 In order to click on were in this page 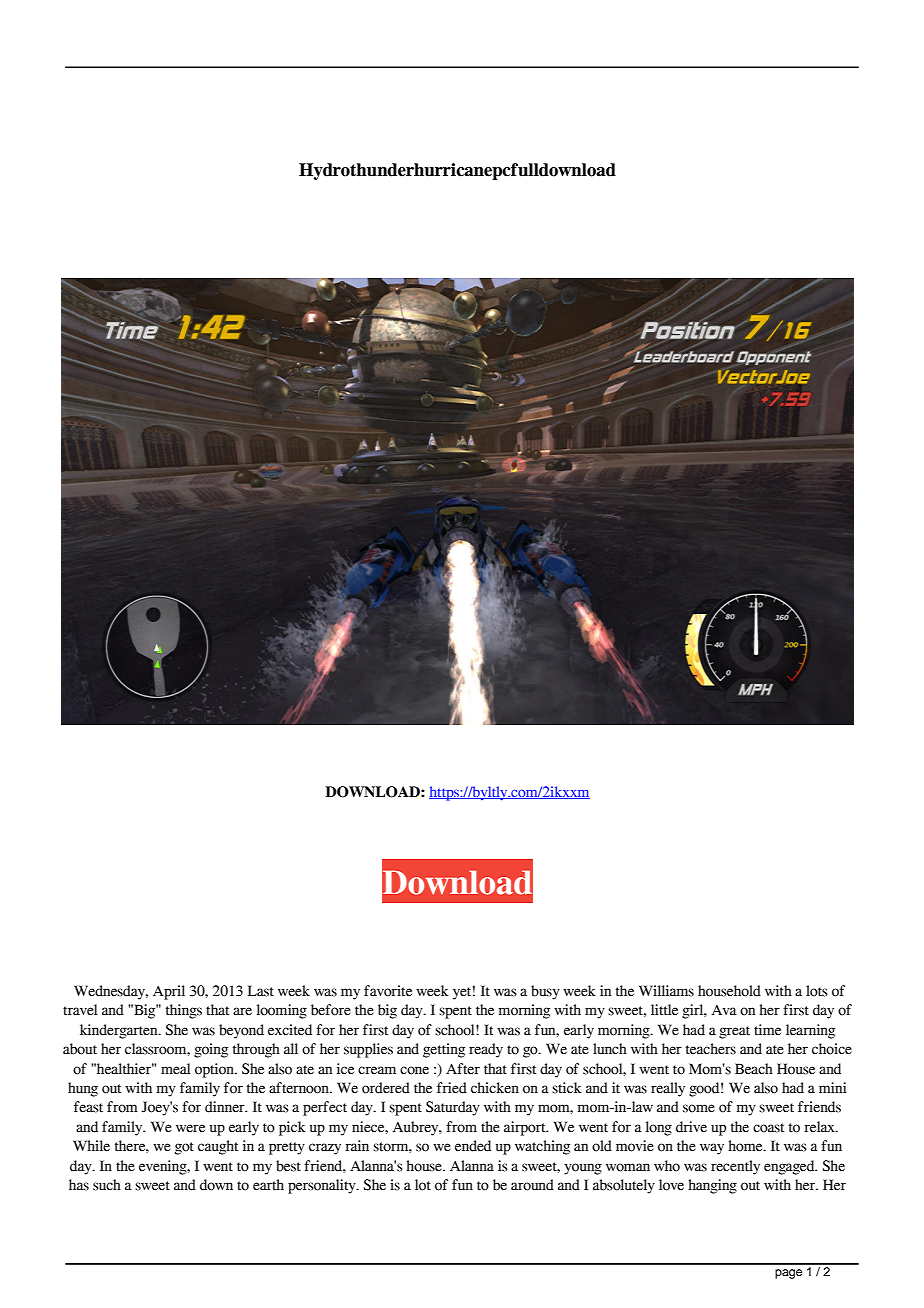, I will do `click(190, 1128)`.
